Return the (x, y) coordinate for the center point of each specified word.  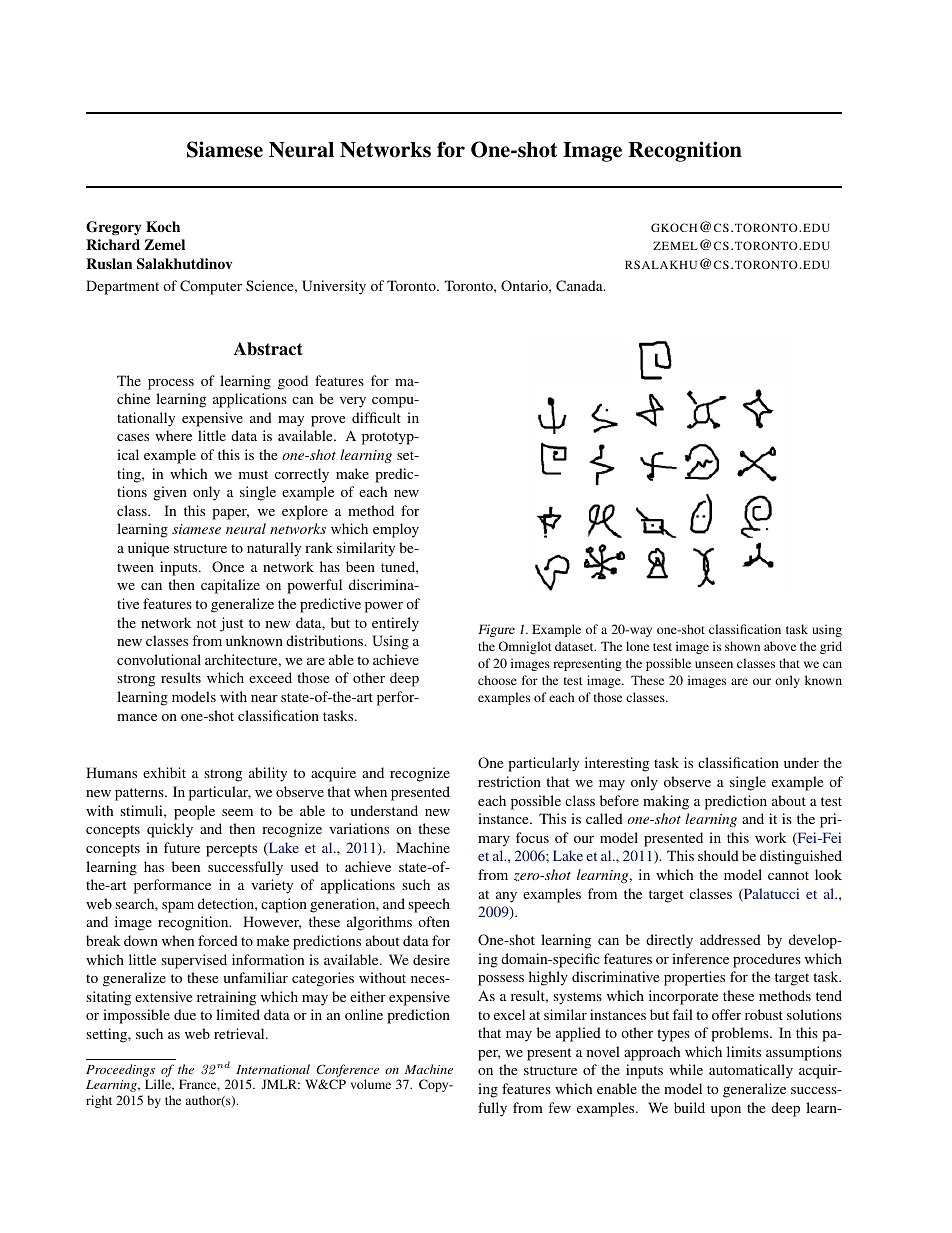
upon (726, 1111)
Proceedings (121, 1072)
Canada (580, 285)
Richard (113, 244)
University (334, 287)
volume (370, 1084)
